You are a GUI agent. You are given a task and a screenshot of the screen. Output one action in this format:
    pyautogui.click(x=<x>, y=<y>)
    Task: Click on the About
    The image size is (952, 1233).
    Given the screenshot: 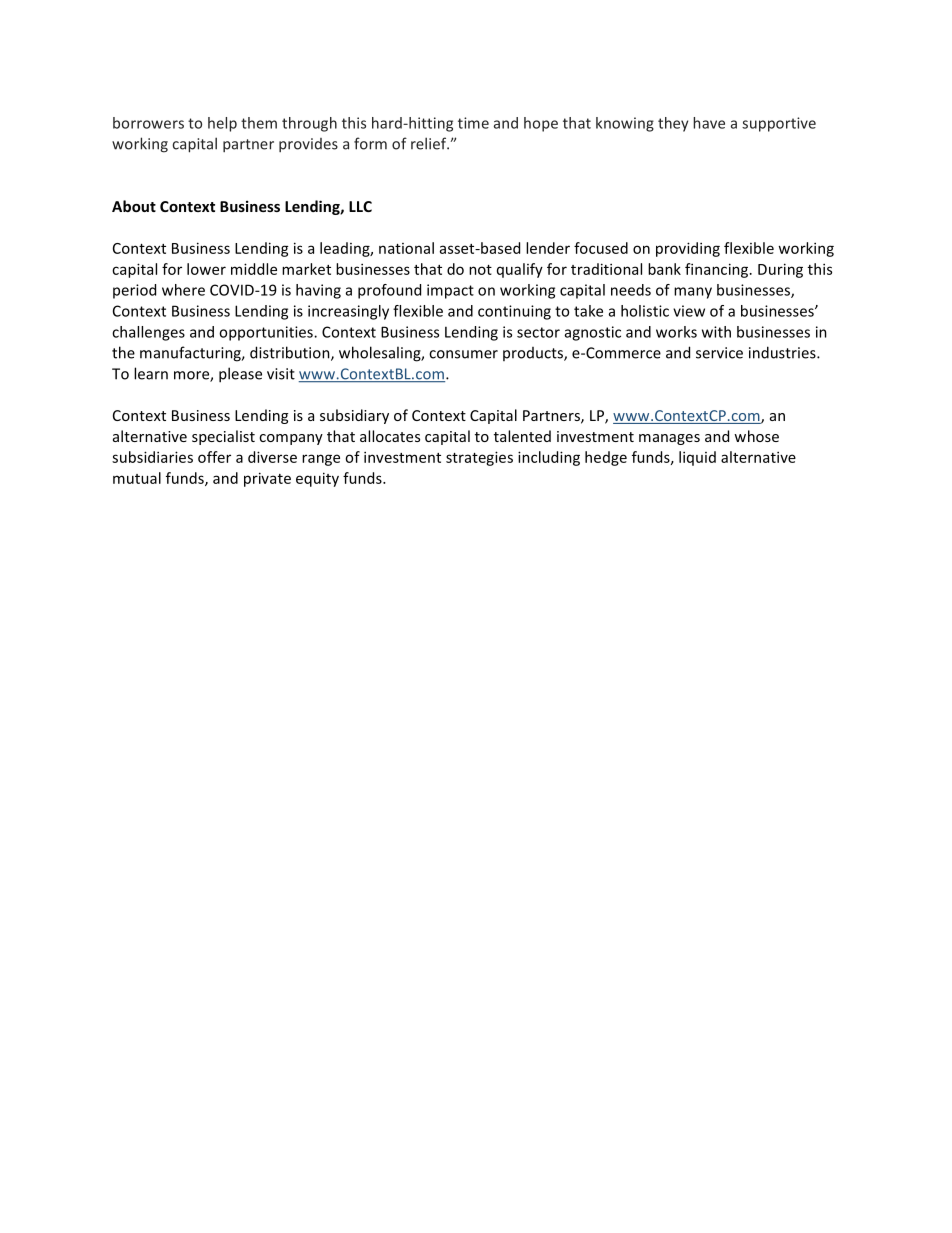 What is the action you would take?
    pyautogui.click(x=134, y=206)
